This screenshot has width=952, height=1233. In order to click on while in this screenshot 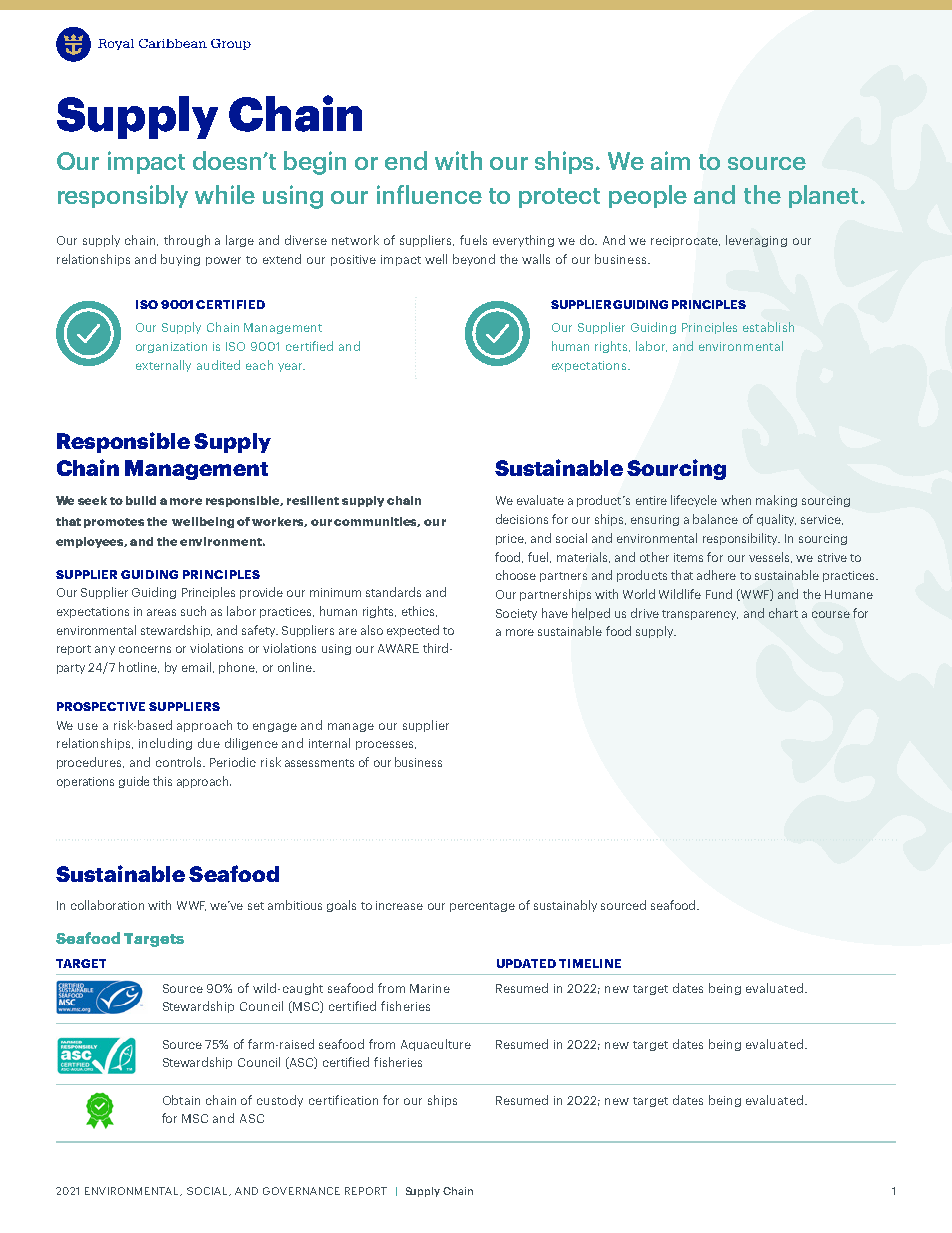, I will do `click(225, 194)`.
